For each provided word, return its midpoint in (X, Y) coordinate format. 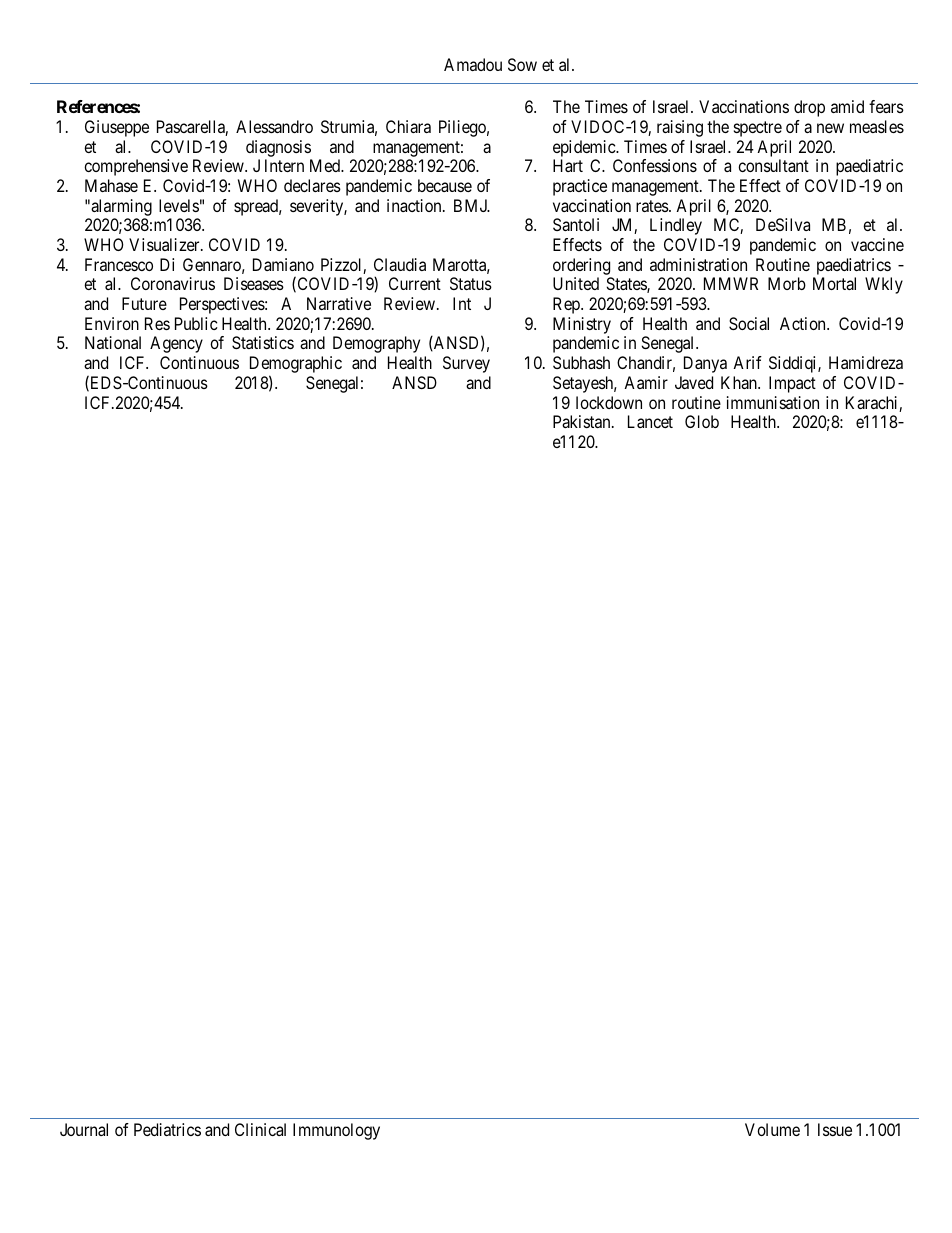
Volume (772, 1129)
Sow (522, 64)
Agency (176, 344)
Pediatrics (167, 1129)
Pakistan (583, 421)
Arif (747, 362)
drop (809, 108)
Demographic (296, 366)
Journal (84, 1129)
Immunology (336, 1131)
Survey (466, 364)
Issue (835, 1129)
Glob (702, 421)
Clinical (260, 1129)
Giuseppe (117, 128)
